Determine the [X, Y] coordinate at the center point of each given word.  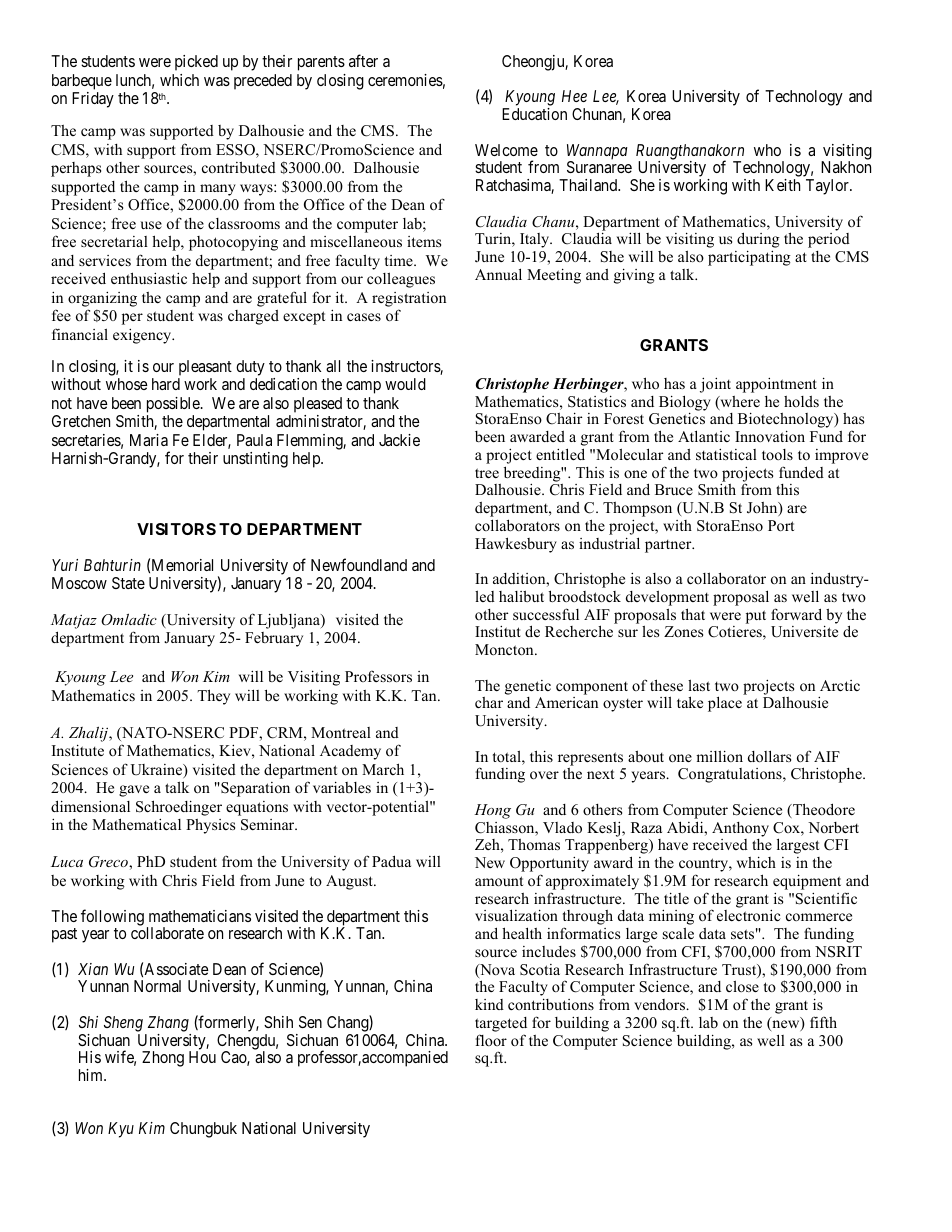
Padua [391, 861]
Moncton [505, 649]
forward [796, 614]
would [405, 384]
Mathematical [136, 824]
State [128, 583]
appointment [776, 385]
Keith [782, 185]
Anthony [740, 829]
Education [534, 114]
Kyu [121, 1130]
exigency [143, 336]
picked [196, 63]
